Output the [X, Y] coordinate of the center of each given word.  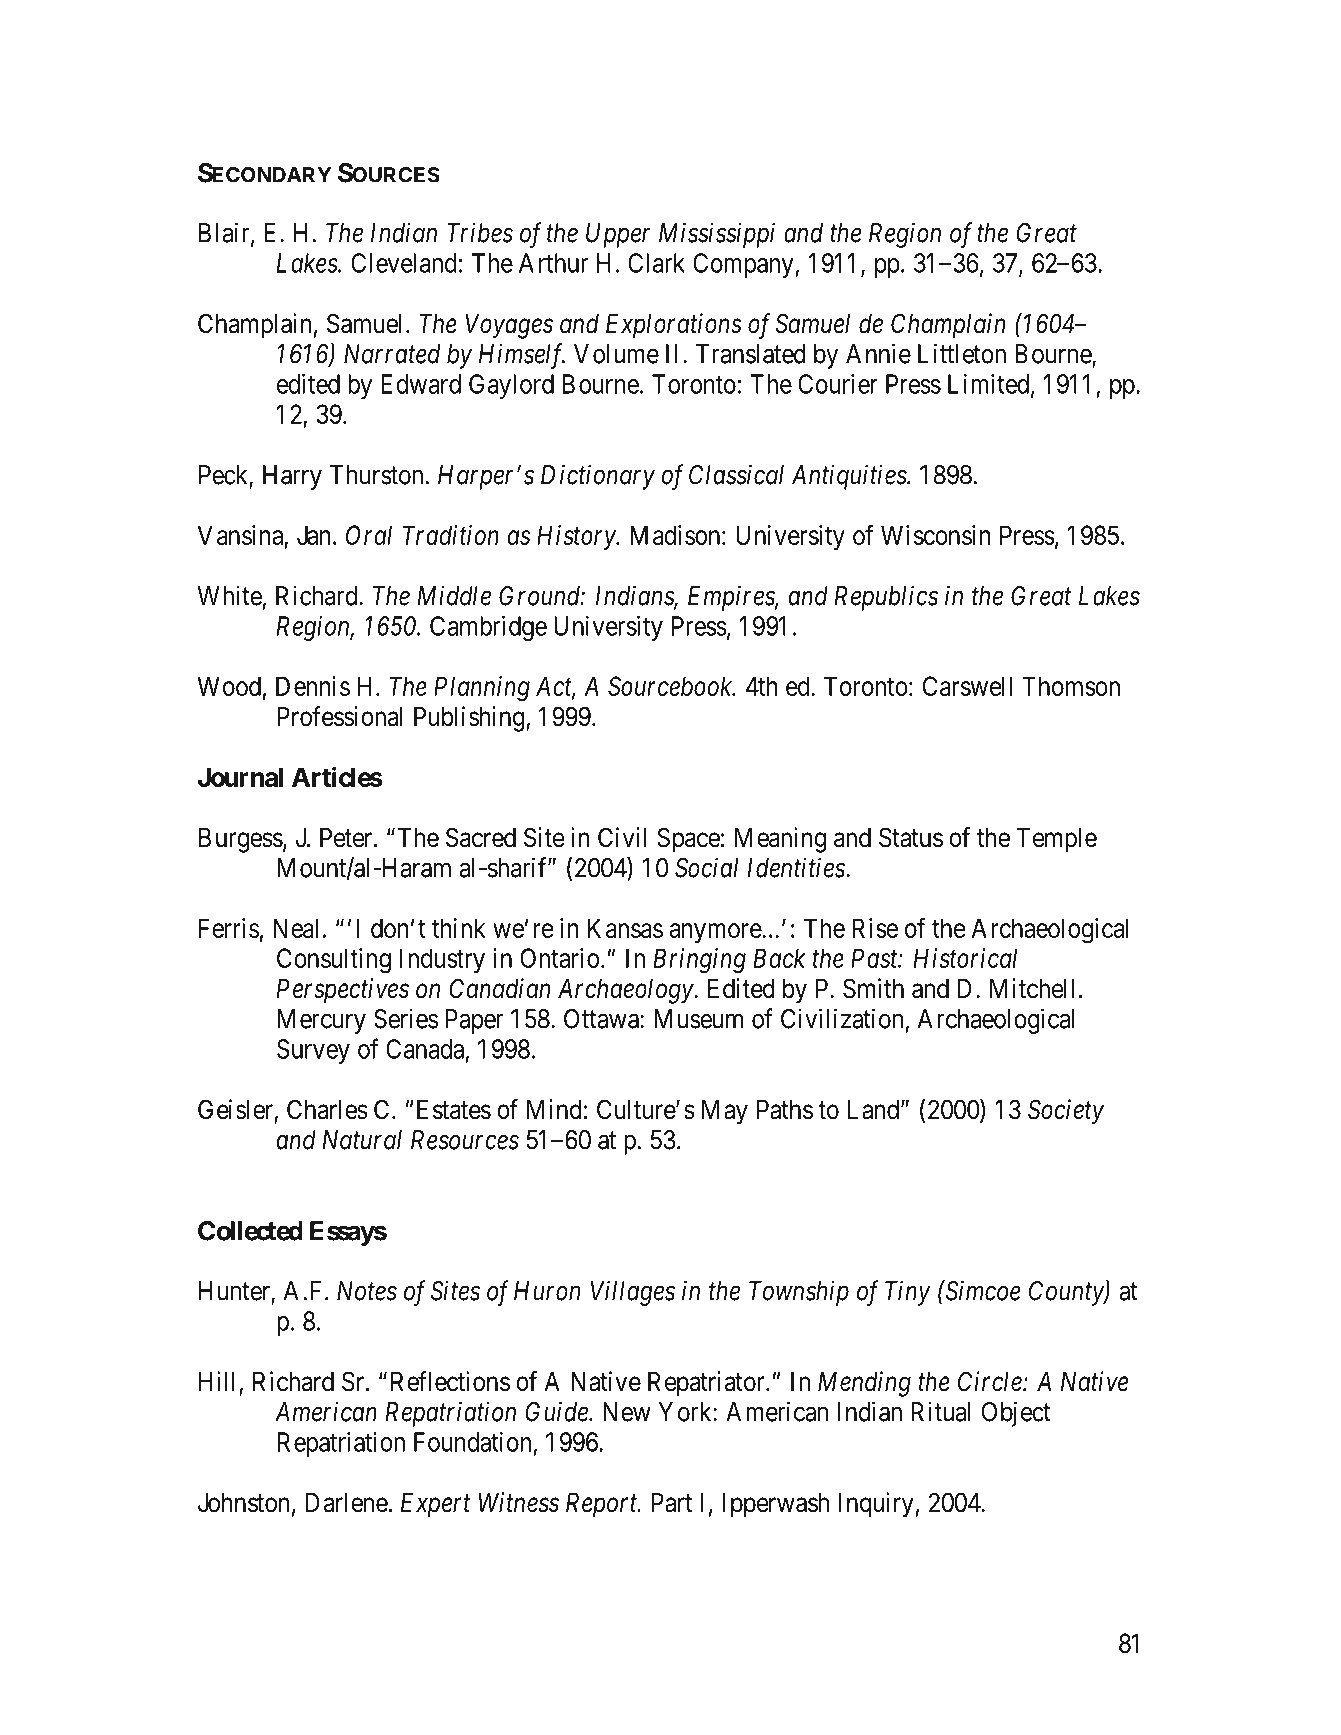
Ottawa [602, 1019]
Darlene [346, 1503]
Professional [340, 716]
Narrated [392, 354]
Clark [656, 263]
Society [1066, 1112]
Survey [313, 1051]
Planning [482, 689]
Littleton [962, 353]
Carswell [967, 686]
